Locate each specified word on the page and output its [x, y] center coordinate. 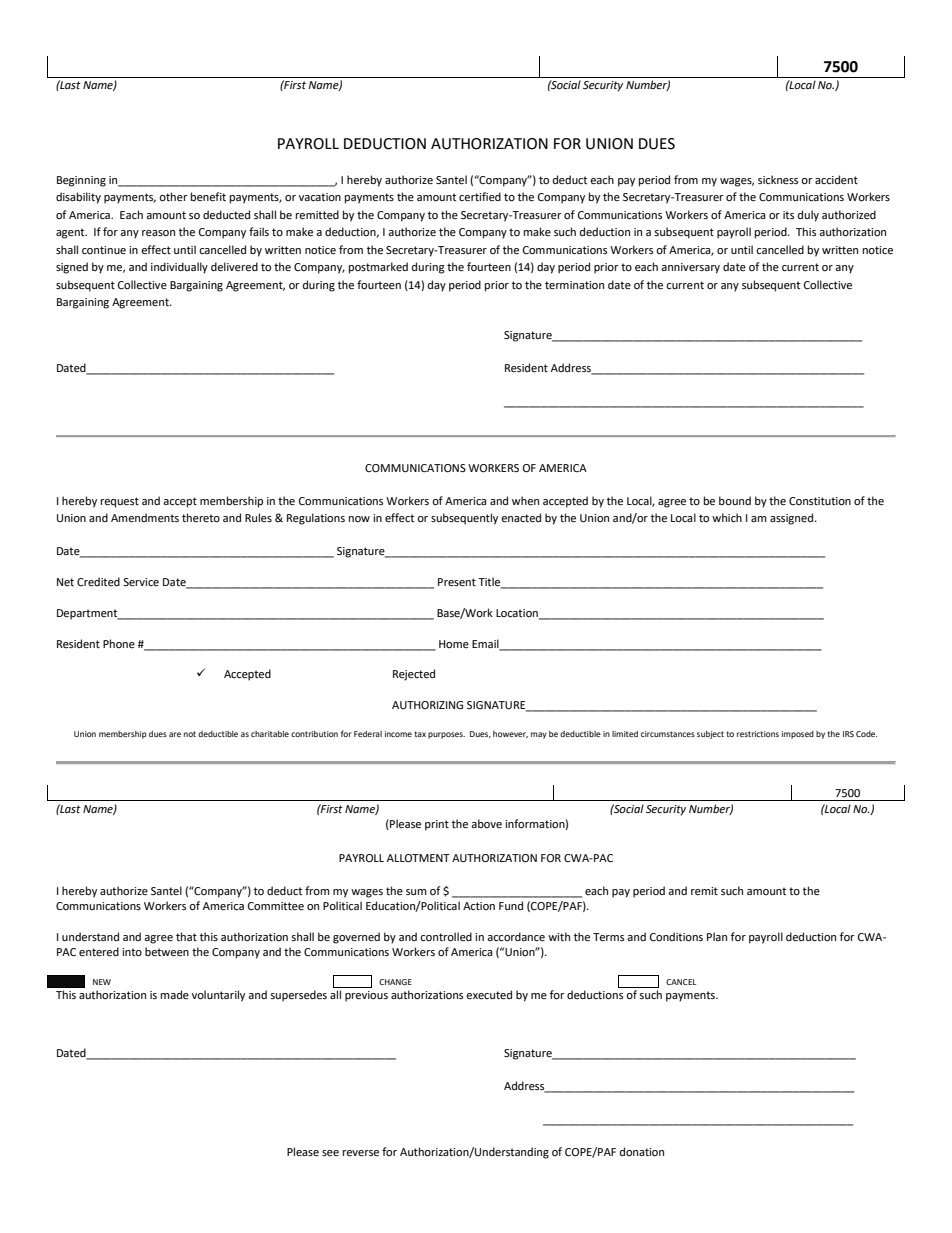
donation [642, 1151]
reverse [361, 1153]
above [486, 824]
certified [480, 197]
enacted [521, 518]
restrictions [758, 734]
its [788, 215]
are [175, 734]
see [330, 1153]
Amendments [145, 518]
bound [735, 501]
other [173, 197]
